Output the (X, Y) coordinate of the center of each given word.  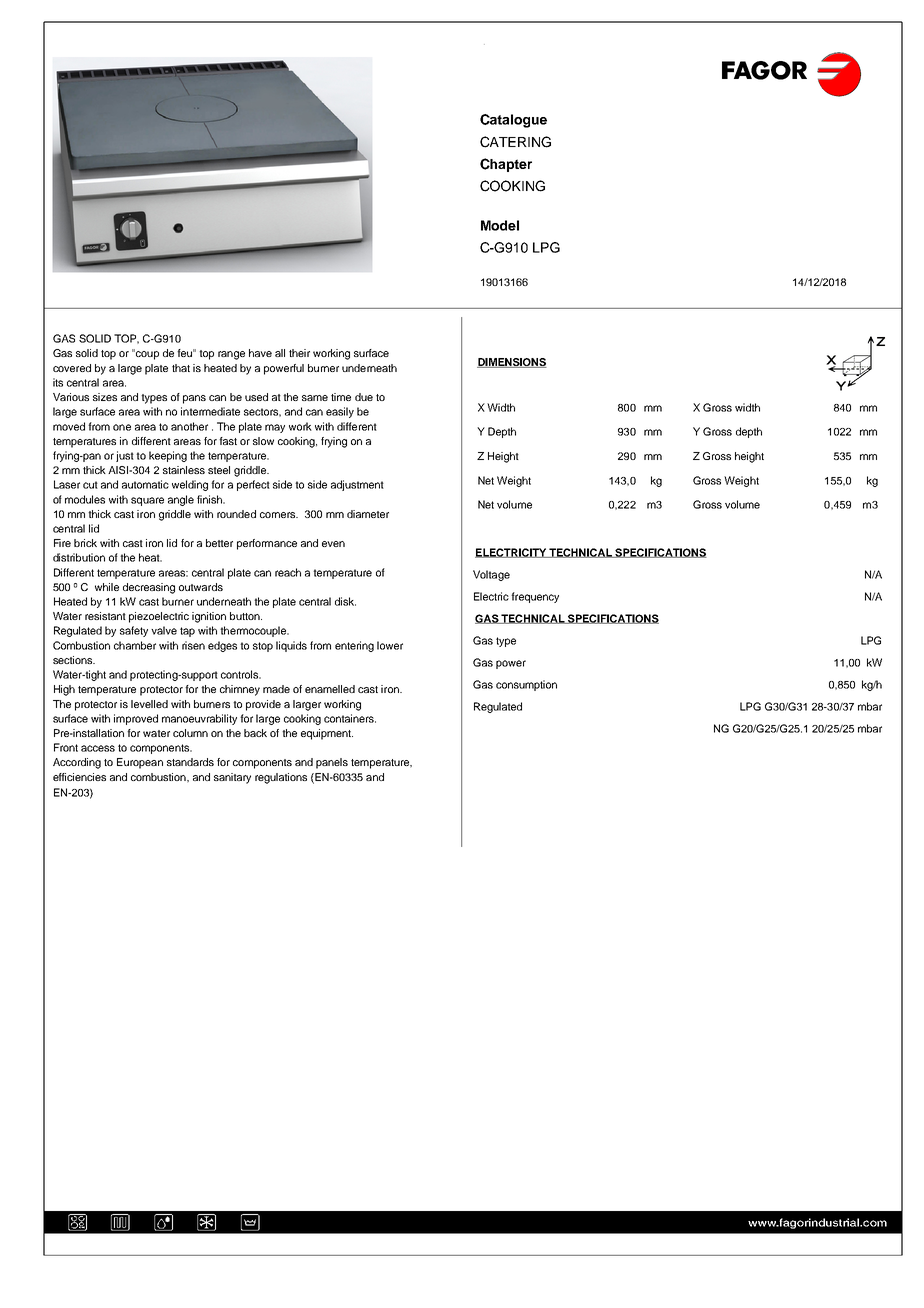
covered (72, 368)
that (181, 368)
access (98, 748)
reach (288, 572)
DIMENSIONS (512, 363)
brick (85, 543)
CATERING (515, 142)
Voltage (491, 575)
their (299, 353)
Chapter (506, 165)
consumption (526, 685)
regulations (281, 778)
